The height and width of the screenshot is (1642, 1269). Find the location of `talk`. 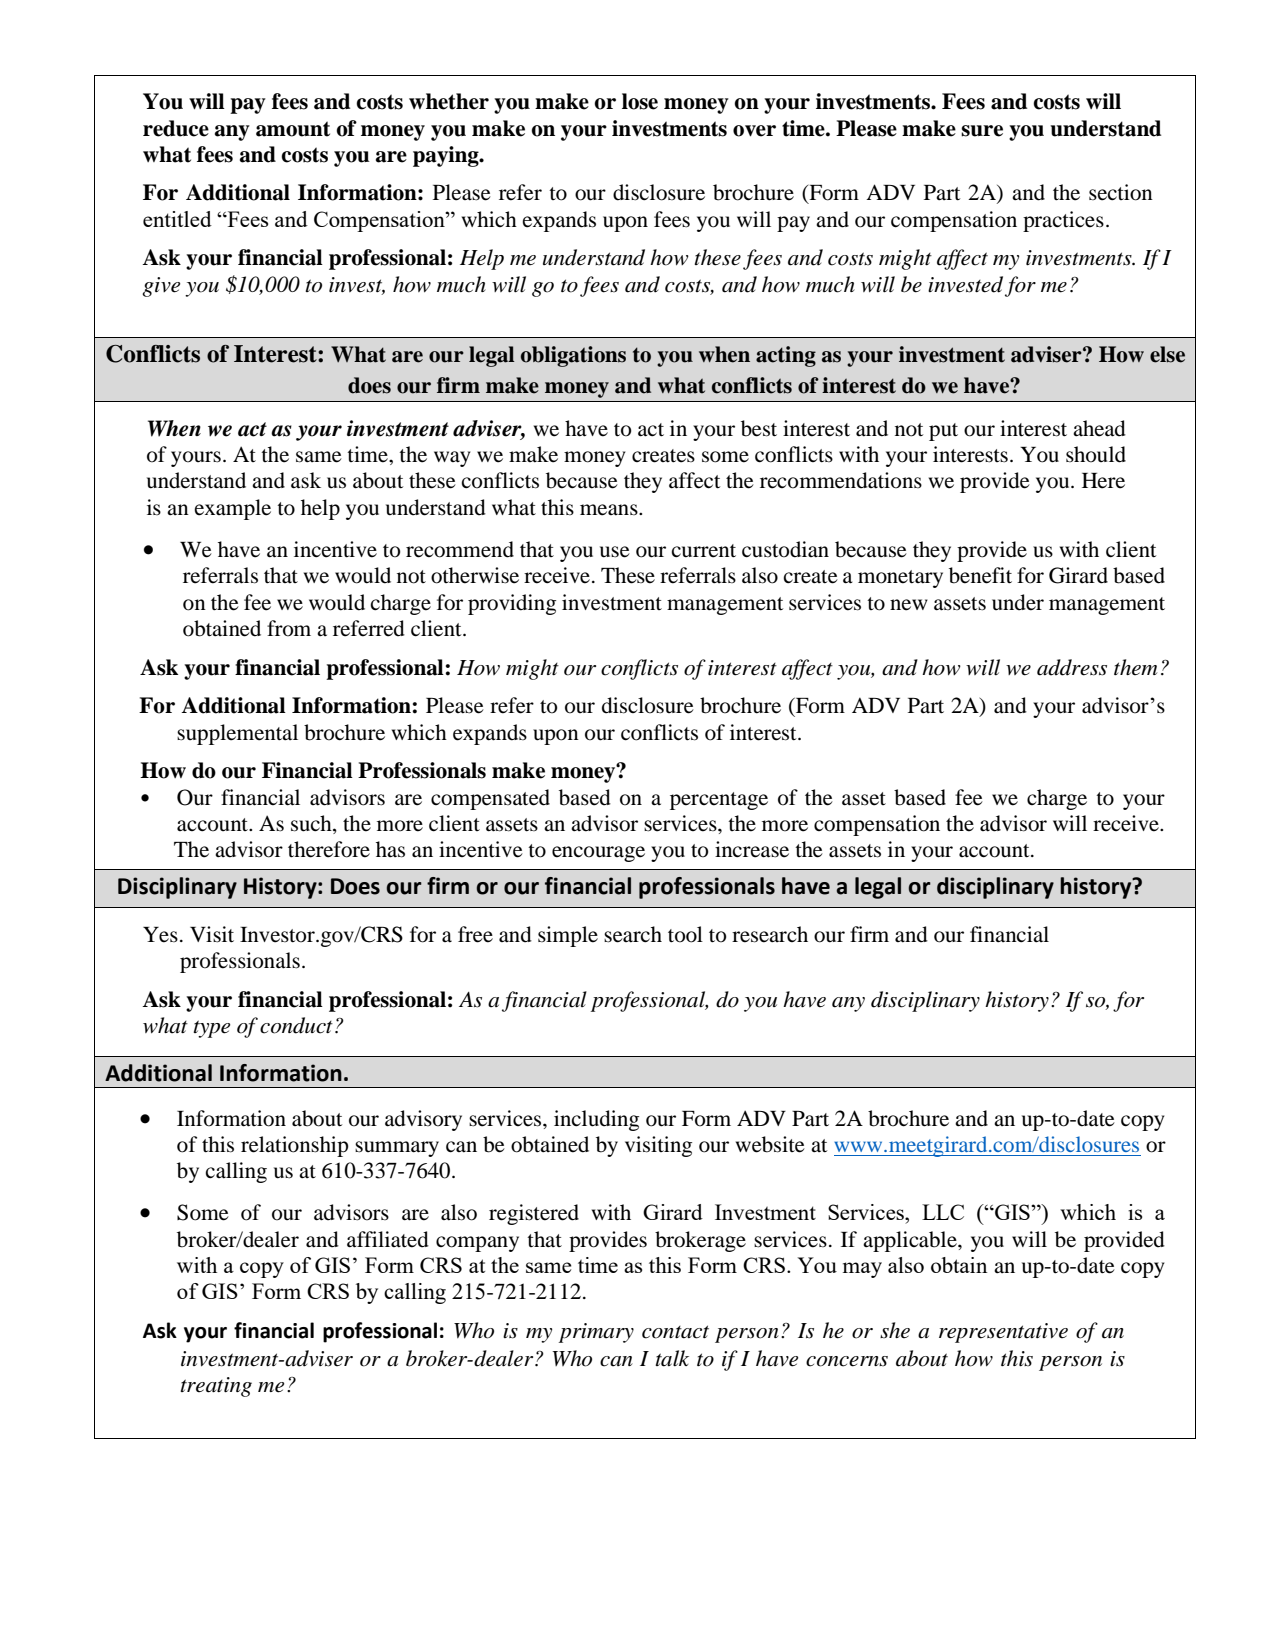

talk is located at coordinates (672, 1358).
